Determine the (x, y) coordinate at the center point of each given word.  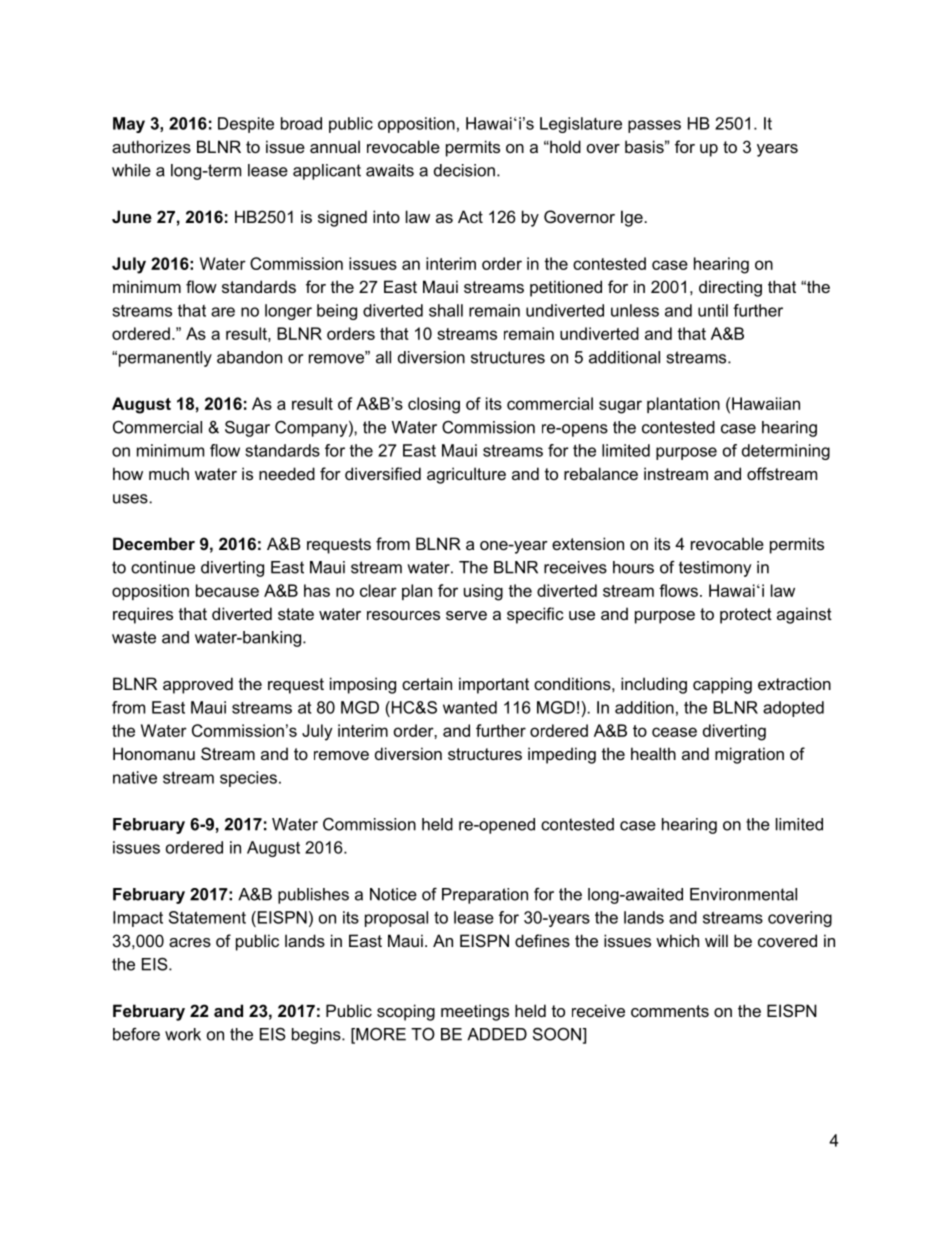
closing (434, 405)
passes (654, 126)
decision (464, 170)
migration (749, 755)
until (713, 310)
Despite (246, 125)
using (483, 592)
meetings (475, 1012)
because (227, 590)
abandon (249, 357)
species (248, 779)
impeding (562, 755)
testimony (715, 569)
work (183, 1034)
